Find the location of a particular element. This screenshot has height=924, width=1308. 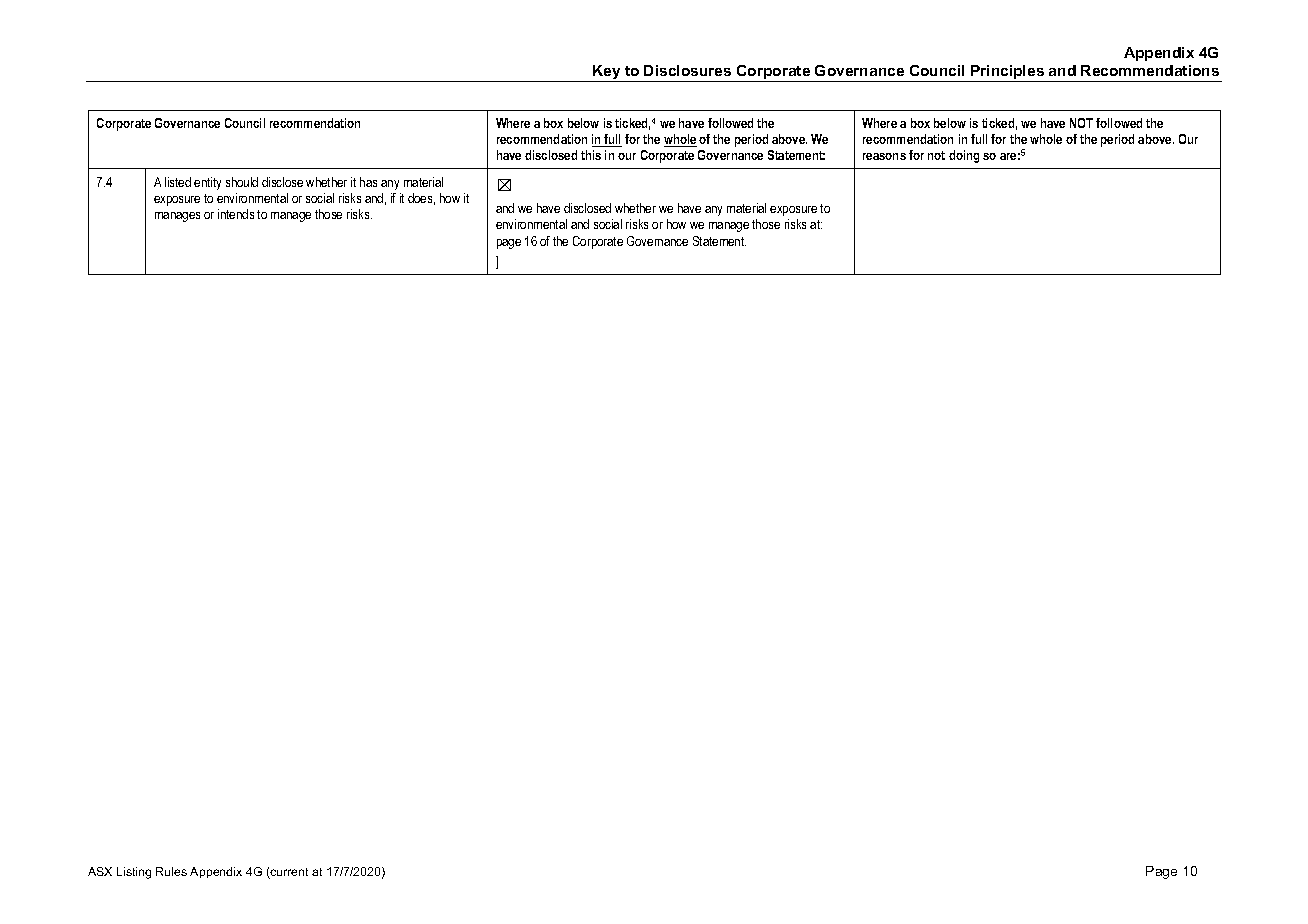

Key is located at coordinates (607, 73).
